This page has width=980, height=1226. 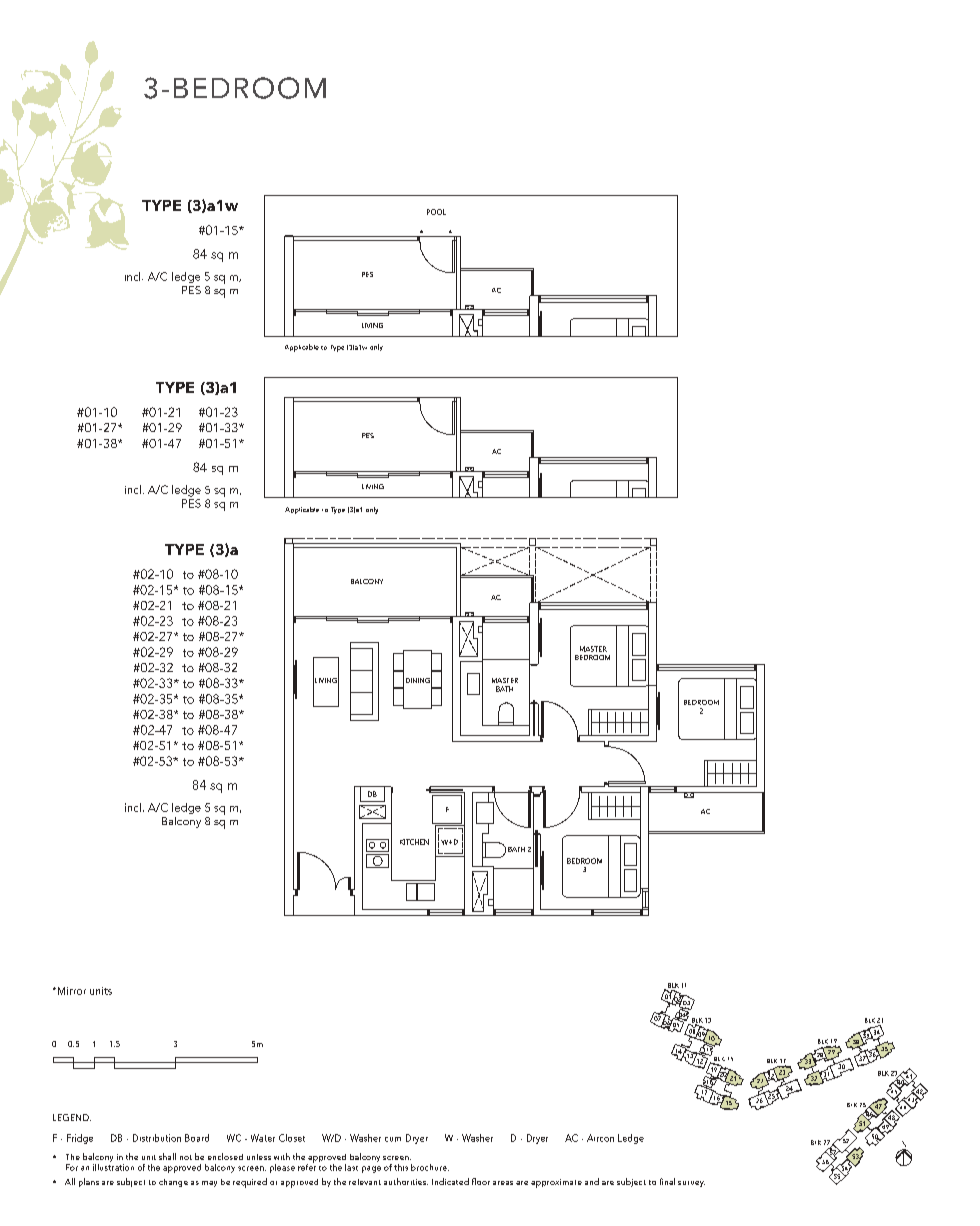 I want to click on Aircon, so click(x=600, y=1138).
